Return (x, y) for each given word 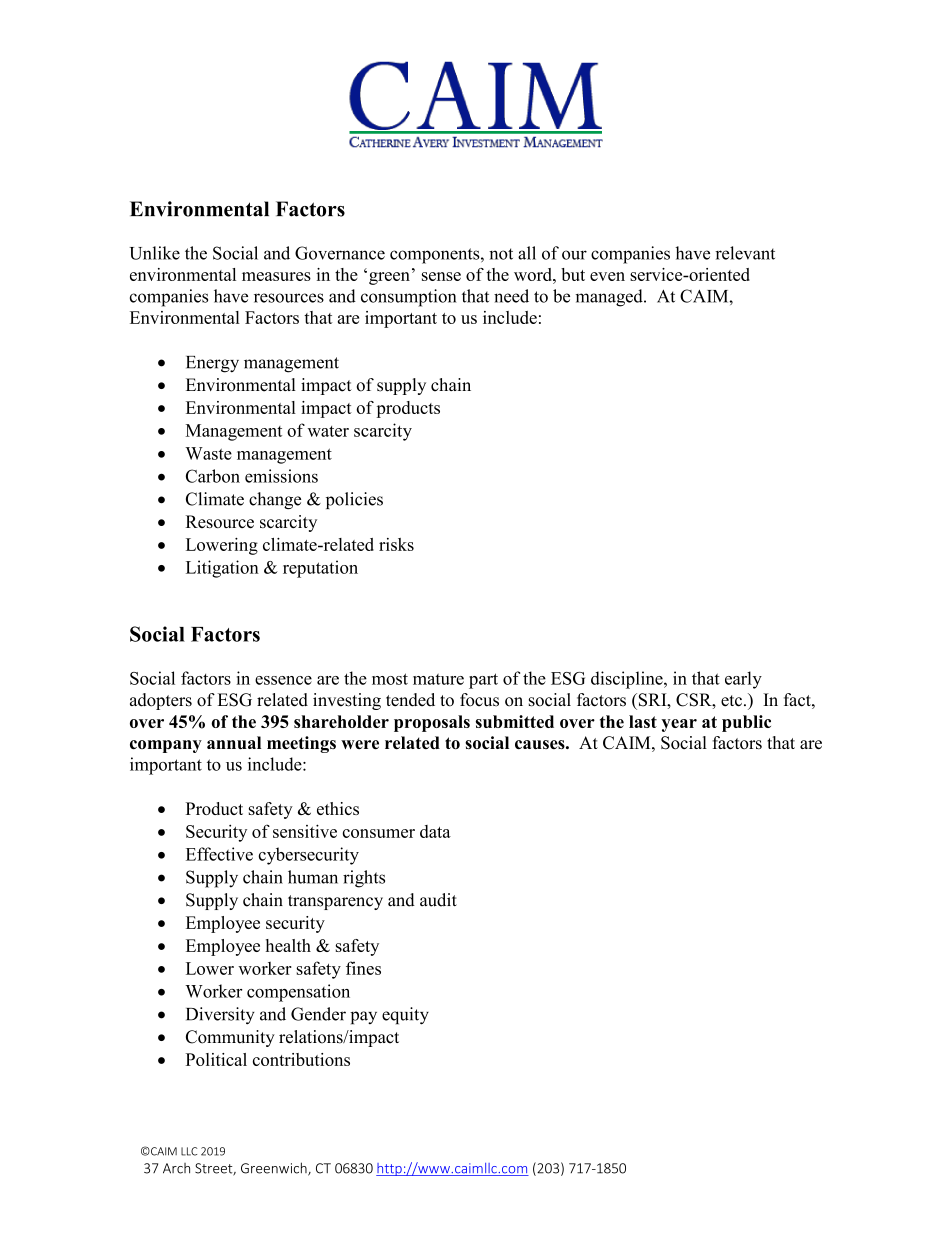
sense (441, 276)
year (679, 725)
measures (276, 276)
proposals (432, 723)
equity (405, 1016)
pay (363, 1018)
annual (234, 743)
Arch (176, 1168)
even (607, 276)
